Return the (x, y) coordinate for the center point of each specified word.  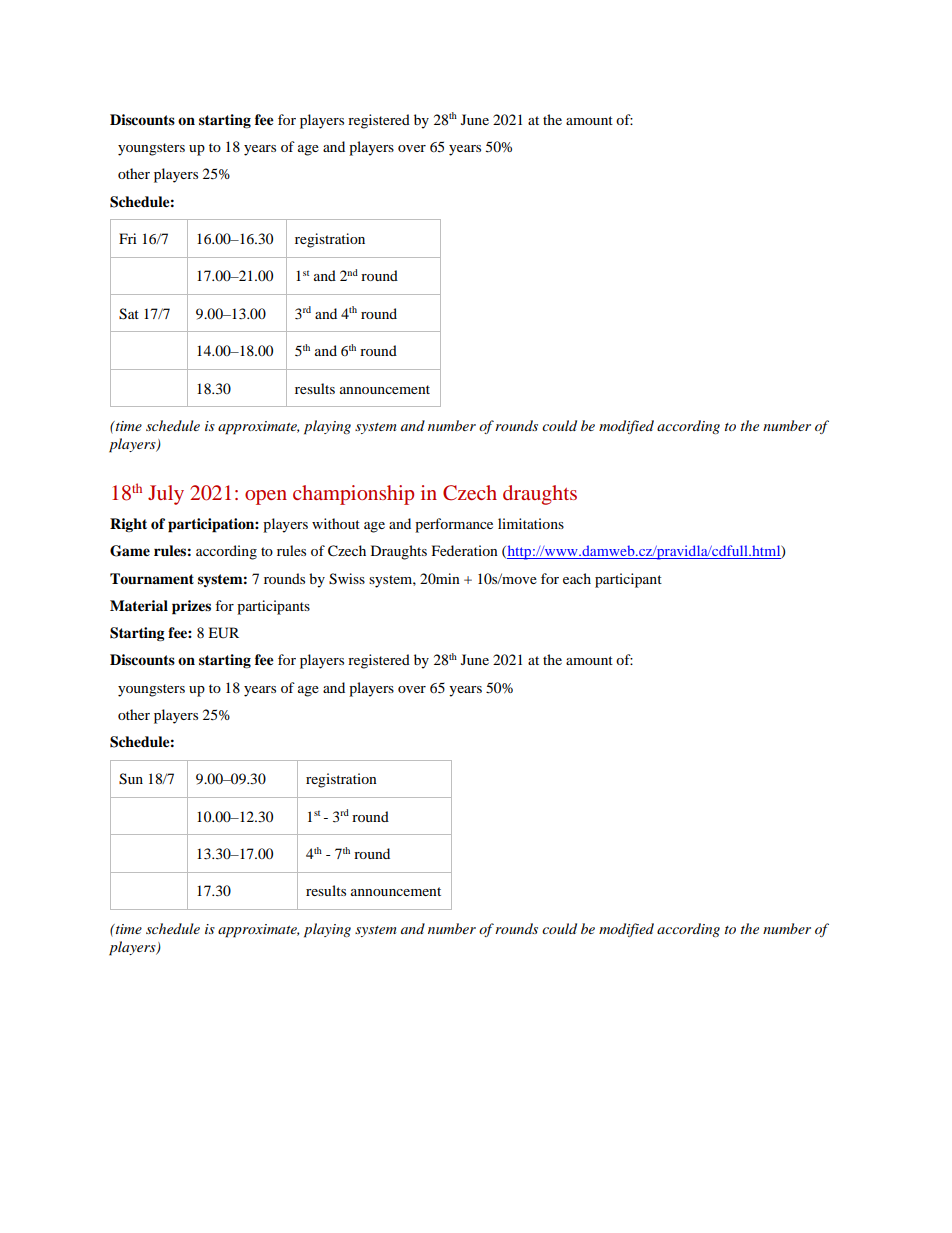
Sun (131, 779)
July (166, 495)
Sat (129, 314)
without (336, 523)
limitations (531, 523)
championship (353, 495)
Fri (128, 238)
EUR (223, 633)
